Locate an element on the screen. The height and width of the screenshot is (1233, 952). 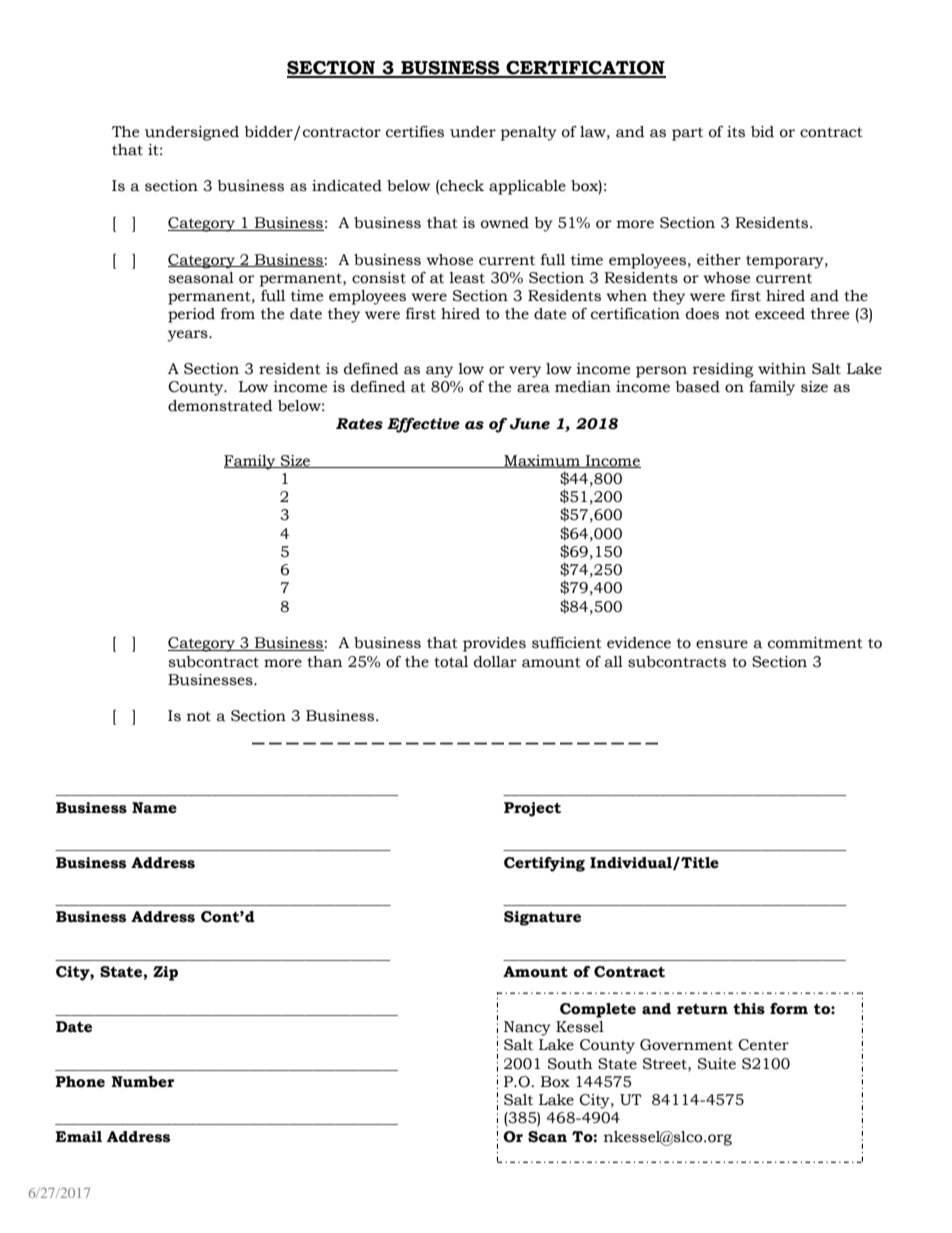
Name is located at coordinates (154, 808).
